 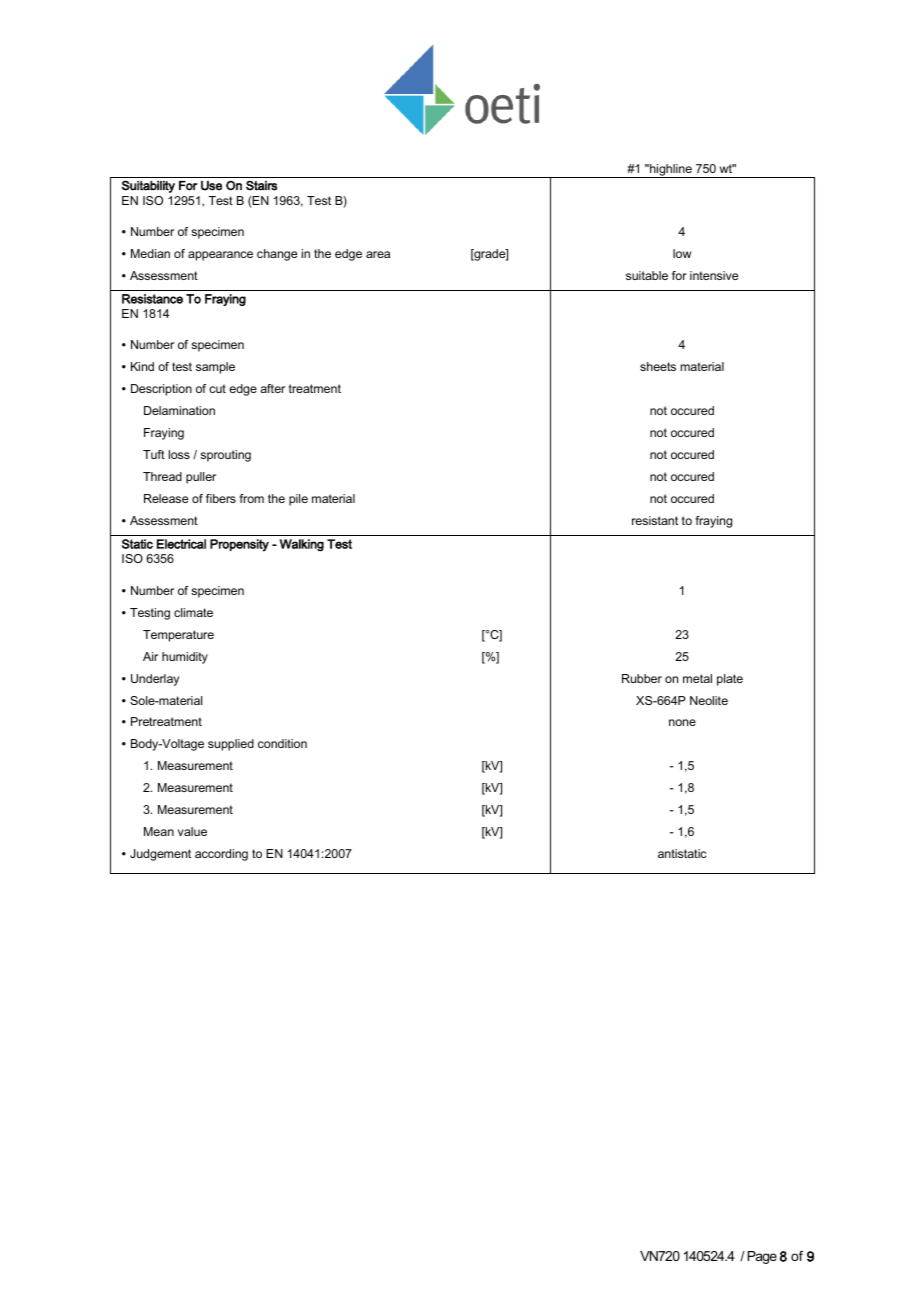 I want to click on plate, so click(x=730, y=680).
